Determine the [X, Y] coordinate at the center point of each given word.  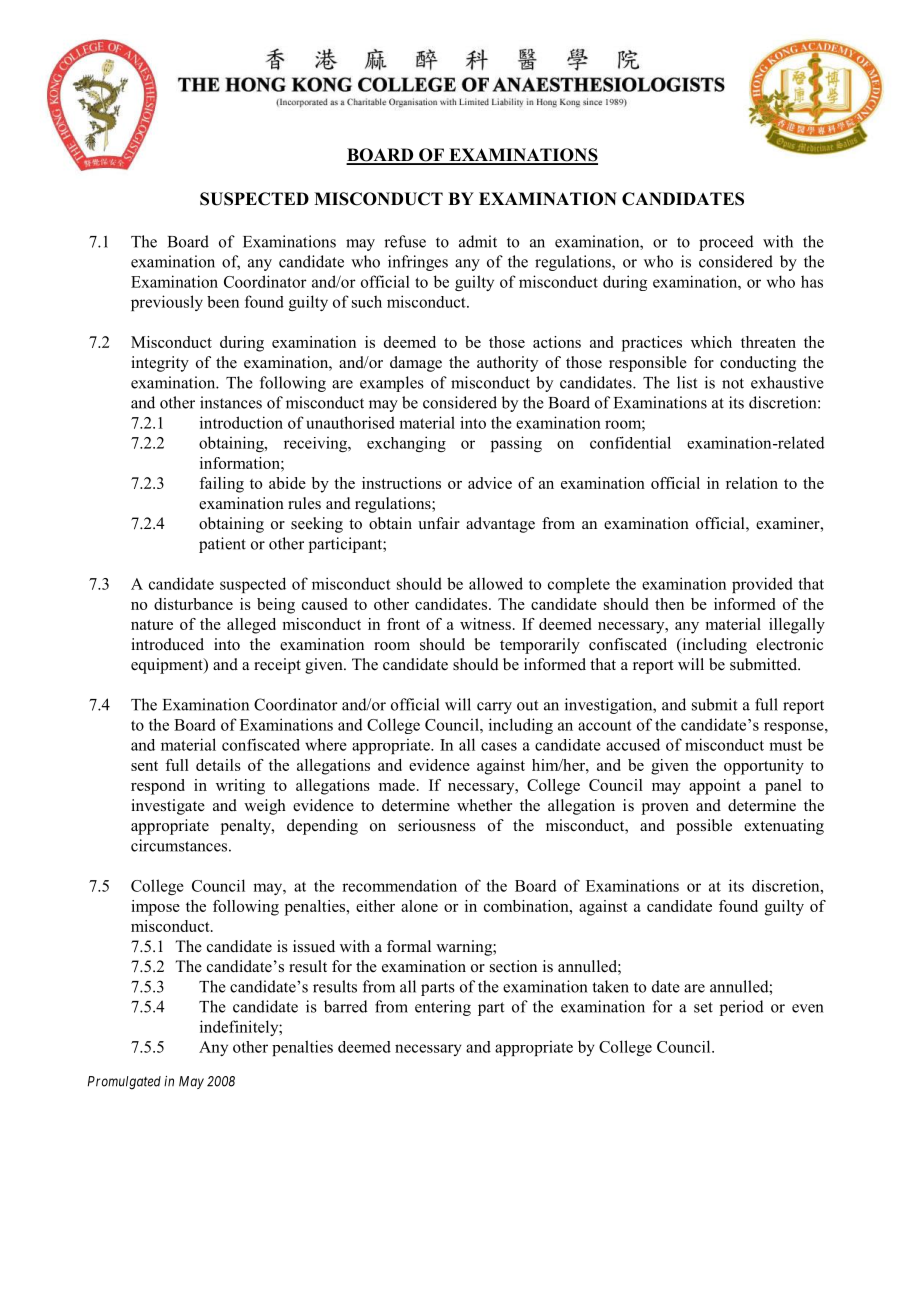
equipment [168, 666]
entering [443, 1008]
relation [752, 483]
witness [485, 624]
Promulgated [124, 1083]
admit [478, 241]
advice [490, 483]
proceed [726, 243]
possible [704, 827]
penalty [247, 827]
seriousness [437, 825]
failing [221, 485]
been [223, 302]
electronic [789, 644]
